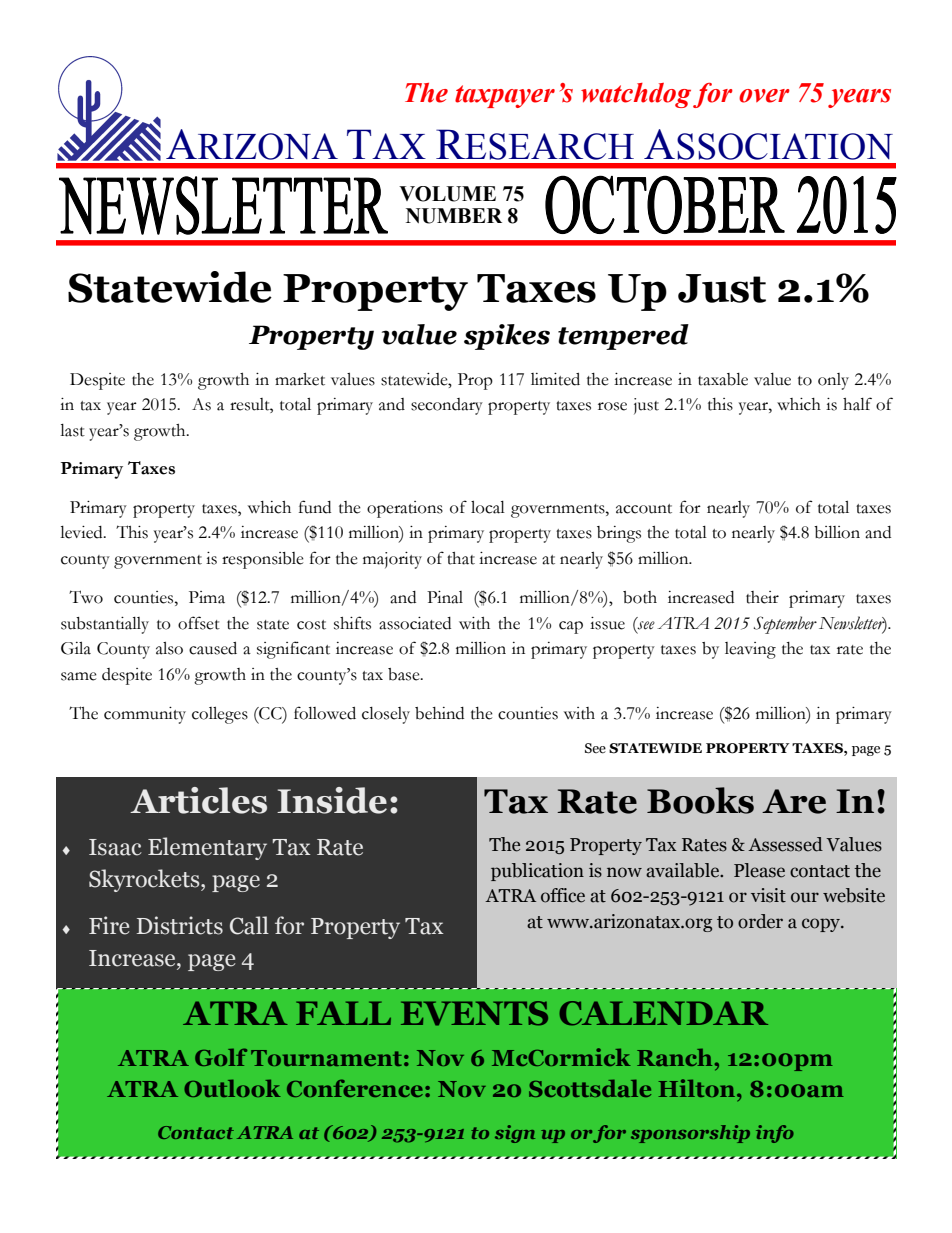 This screenshot has width=952, height=1233. I want to click on associated, so click(415, 623).
